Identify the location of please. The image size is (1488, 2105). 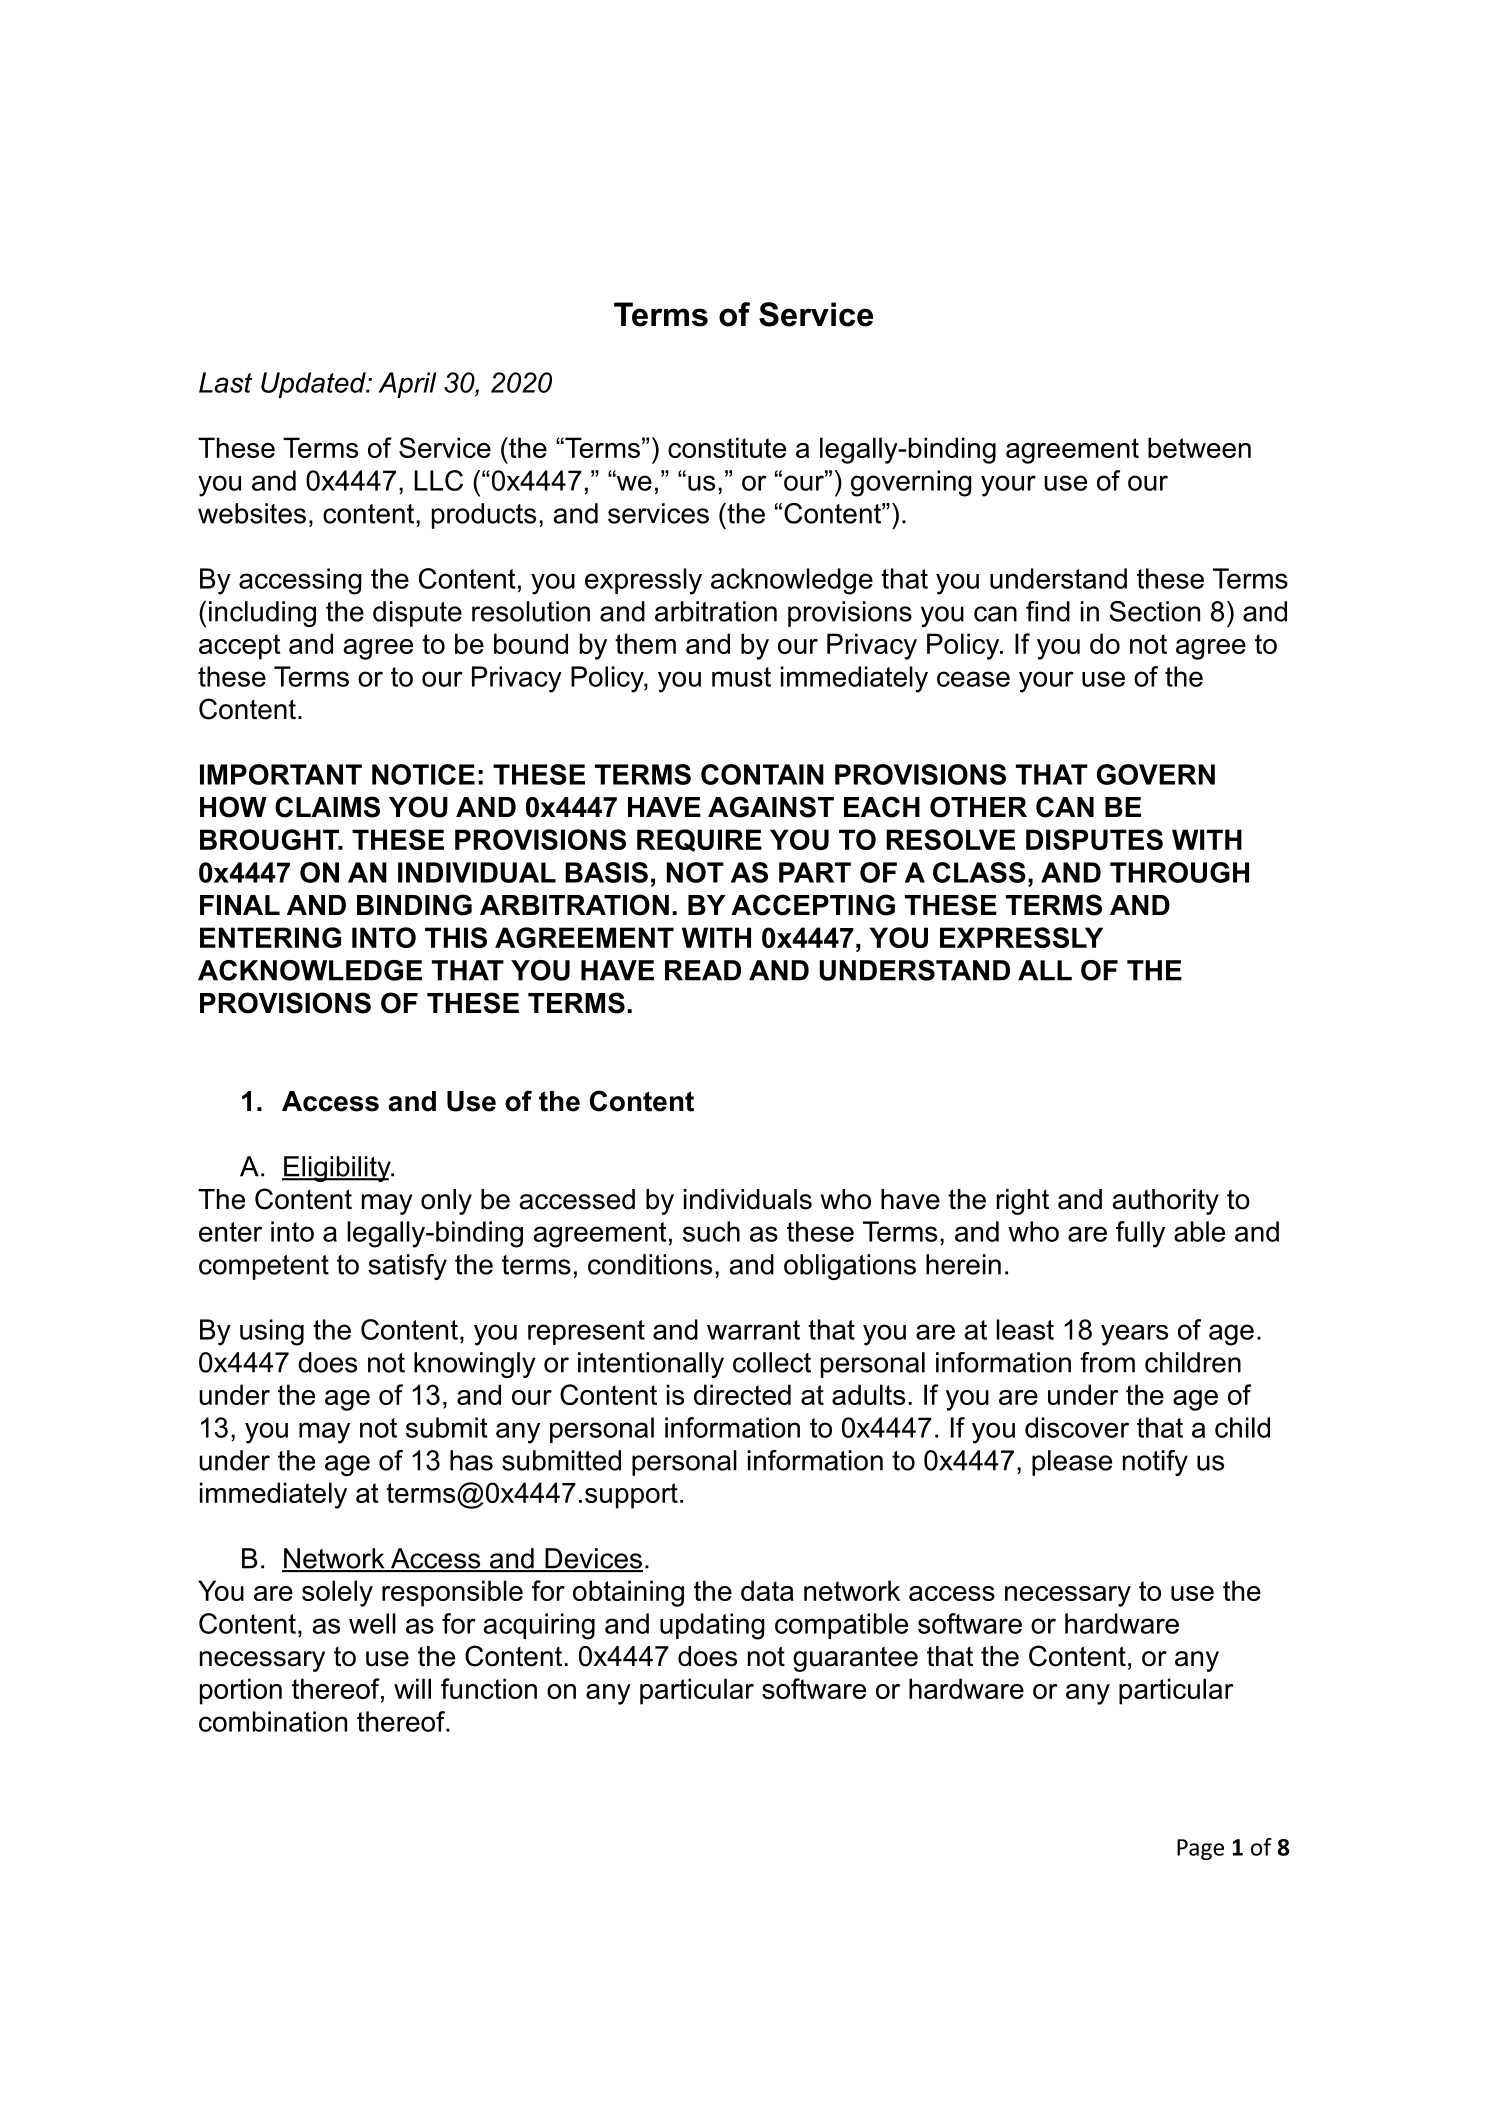
(1072, 1463).
